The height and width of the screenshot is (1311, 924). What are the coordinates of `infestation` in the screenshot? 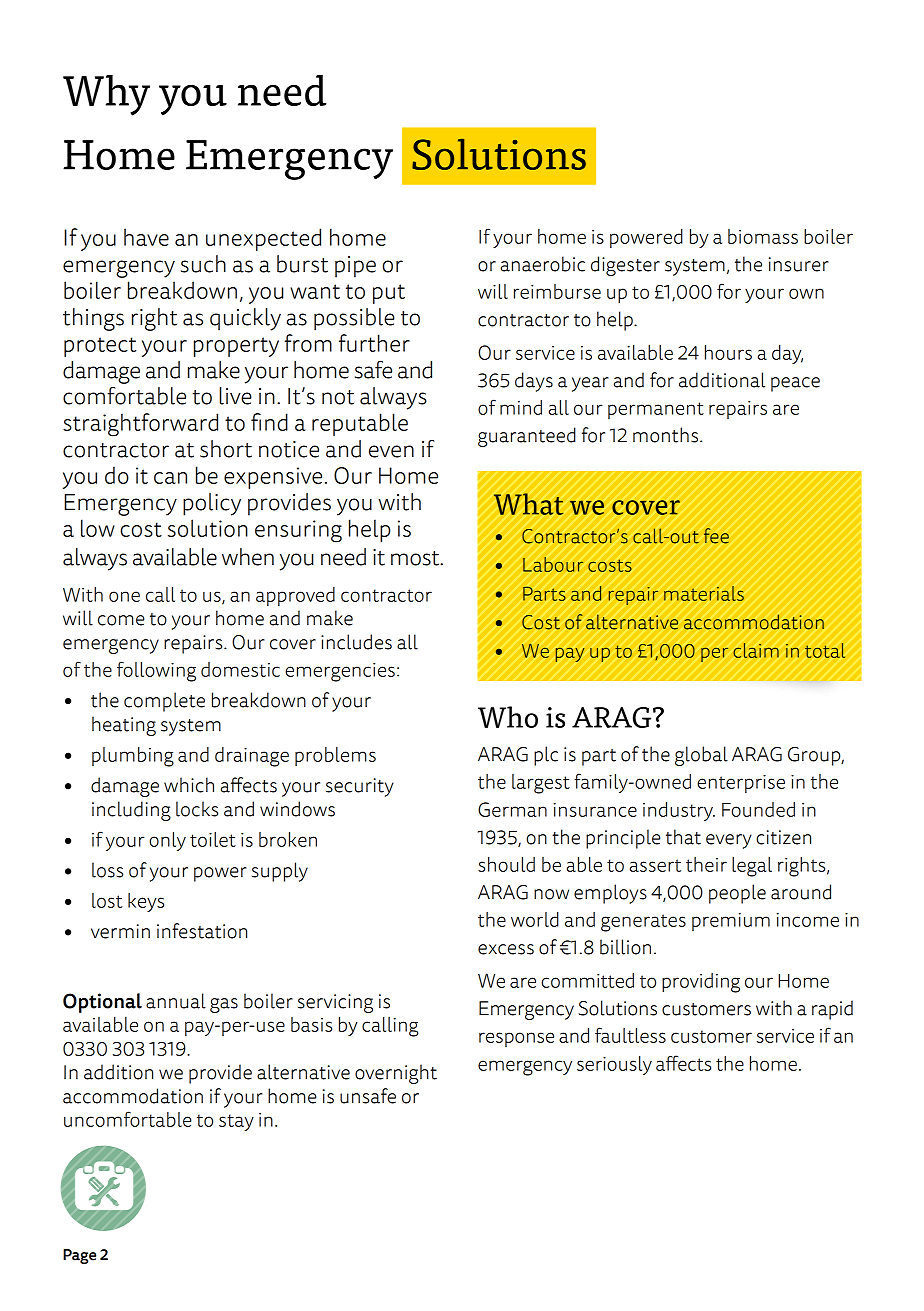 It's located at (202, 931).
